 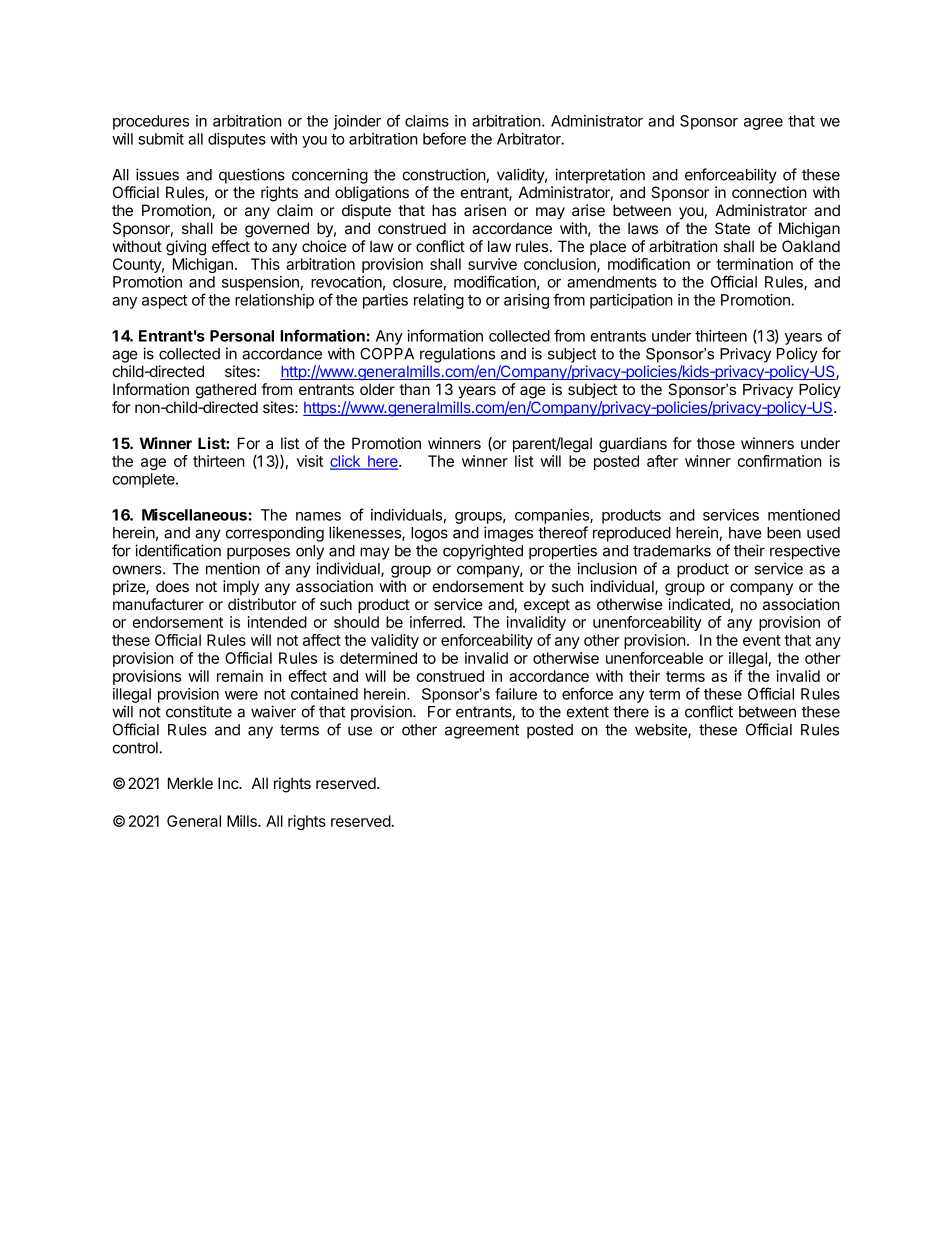 I want to click on images, so click(x=508, y=534).
